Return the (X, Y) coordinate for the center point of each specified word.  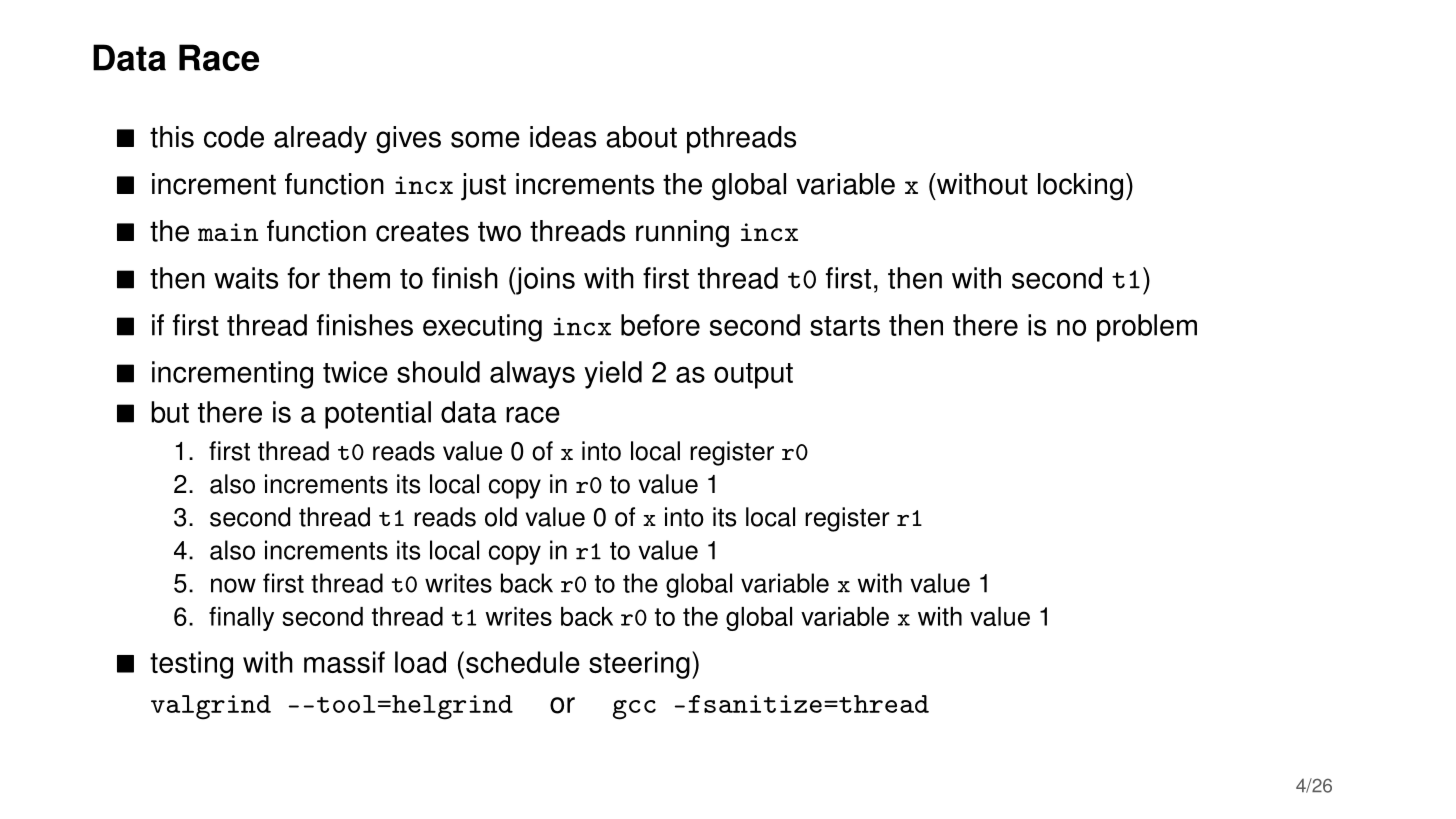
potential (378, 415)
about (641, 137)
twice (355, 372)
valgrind (211, 707)
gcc (634, 710)
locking (1080, 187)
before (660, 325)
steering (639, 665)
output (753, 376)
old (501, 517)
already (320, 140)
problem (1147, 328)
